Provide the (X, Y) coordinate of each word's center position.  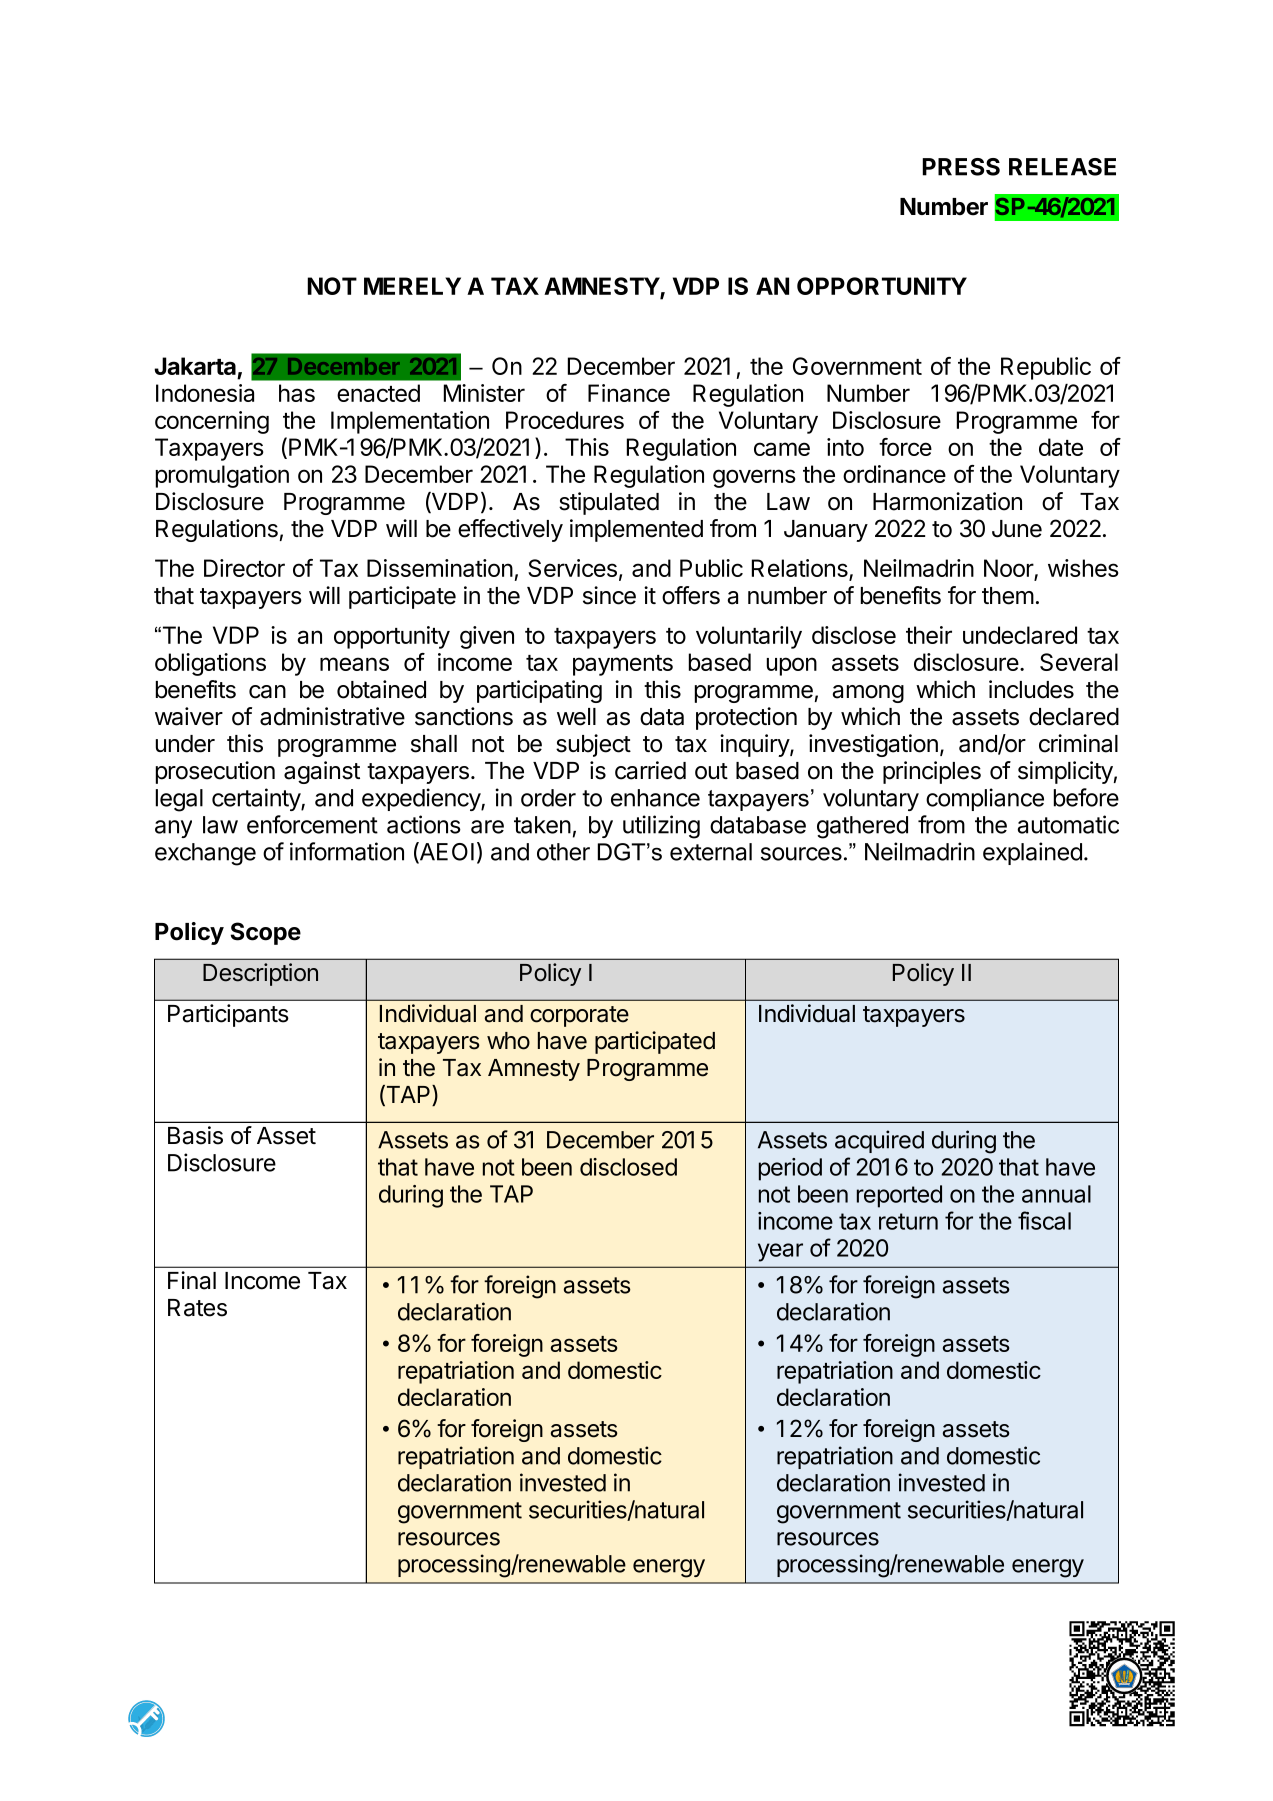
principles (932, 772)
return (908, 1221)
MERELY (412, 286)
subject (593, 745)
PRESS (961, 167)
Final (192, 1280)
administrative (332, 716)
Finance (629, 393)
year (780, 1252)
